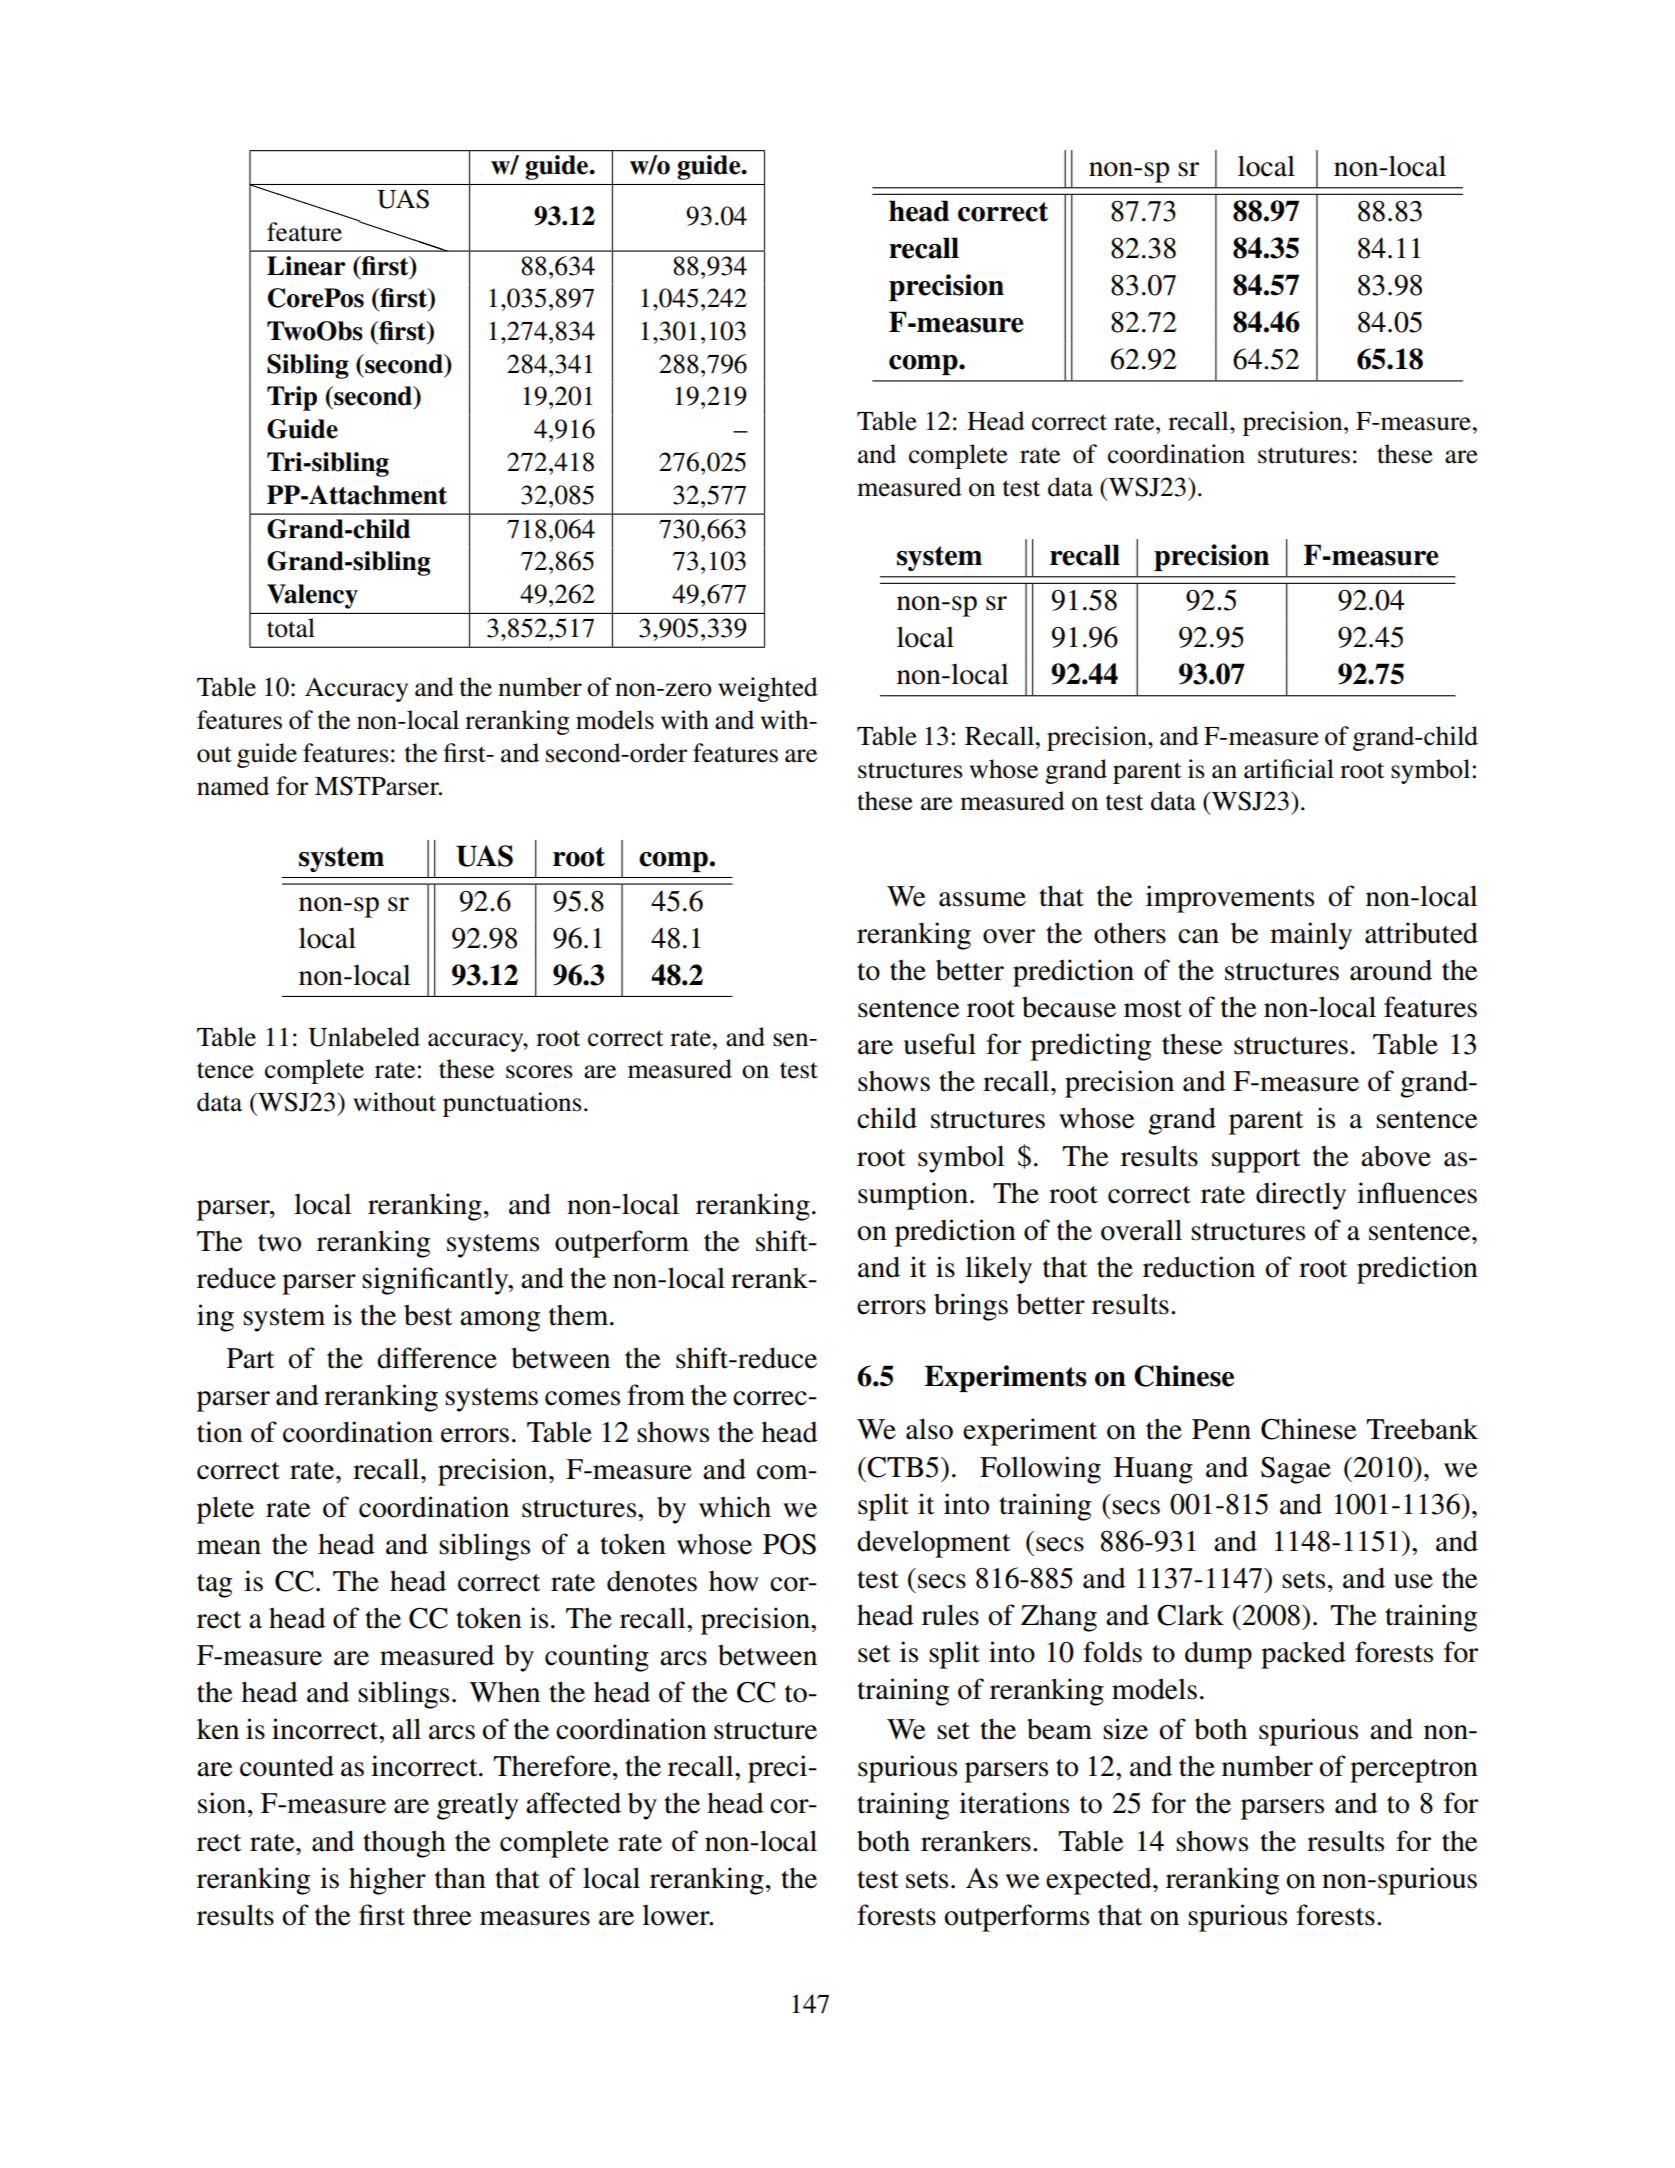  What do you see at coordinates (364, 1037) in the page?
I see `Unlabeled` at bounding box center [364, 1037].
